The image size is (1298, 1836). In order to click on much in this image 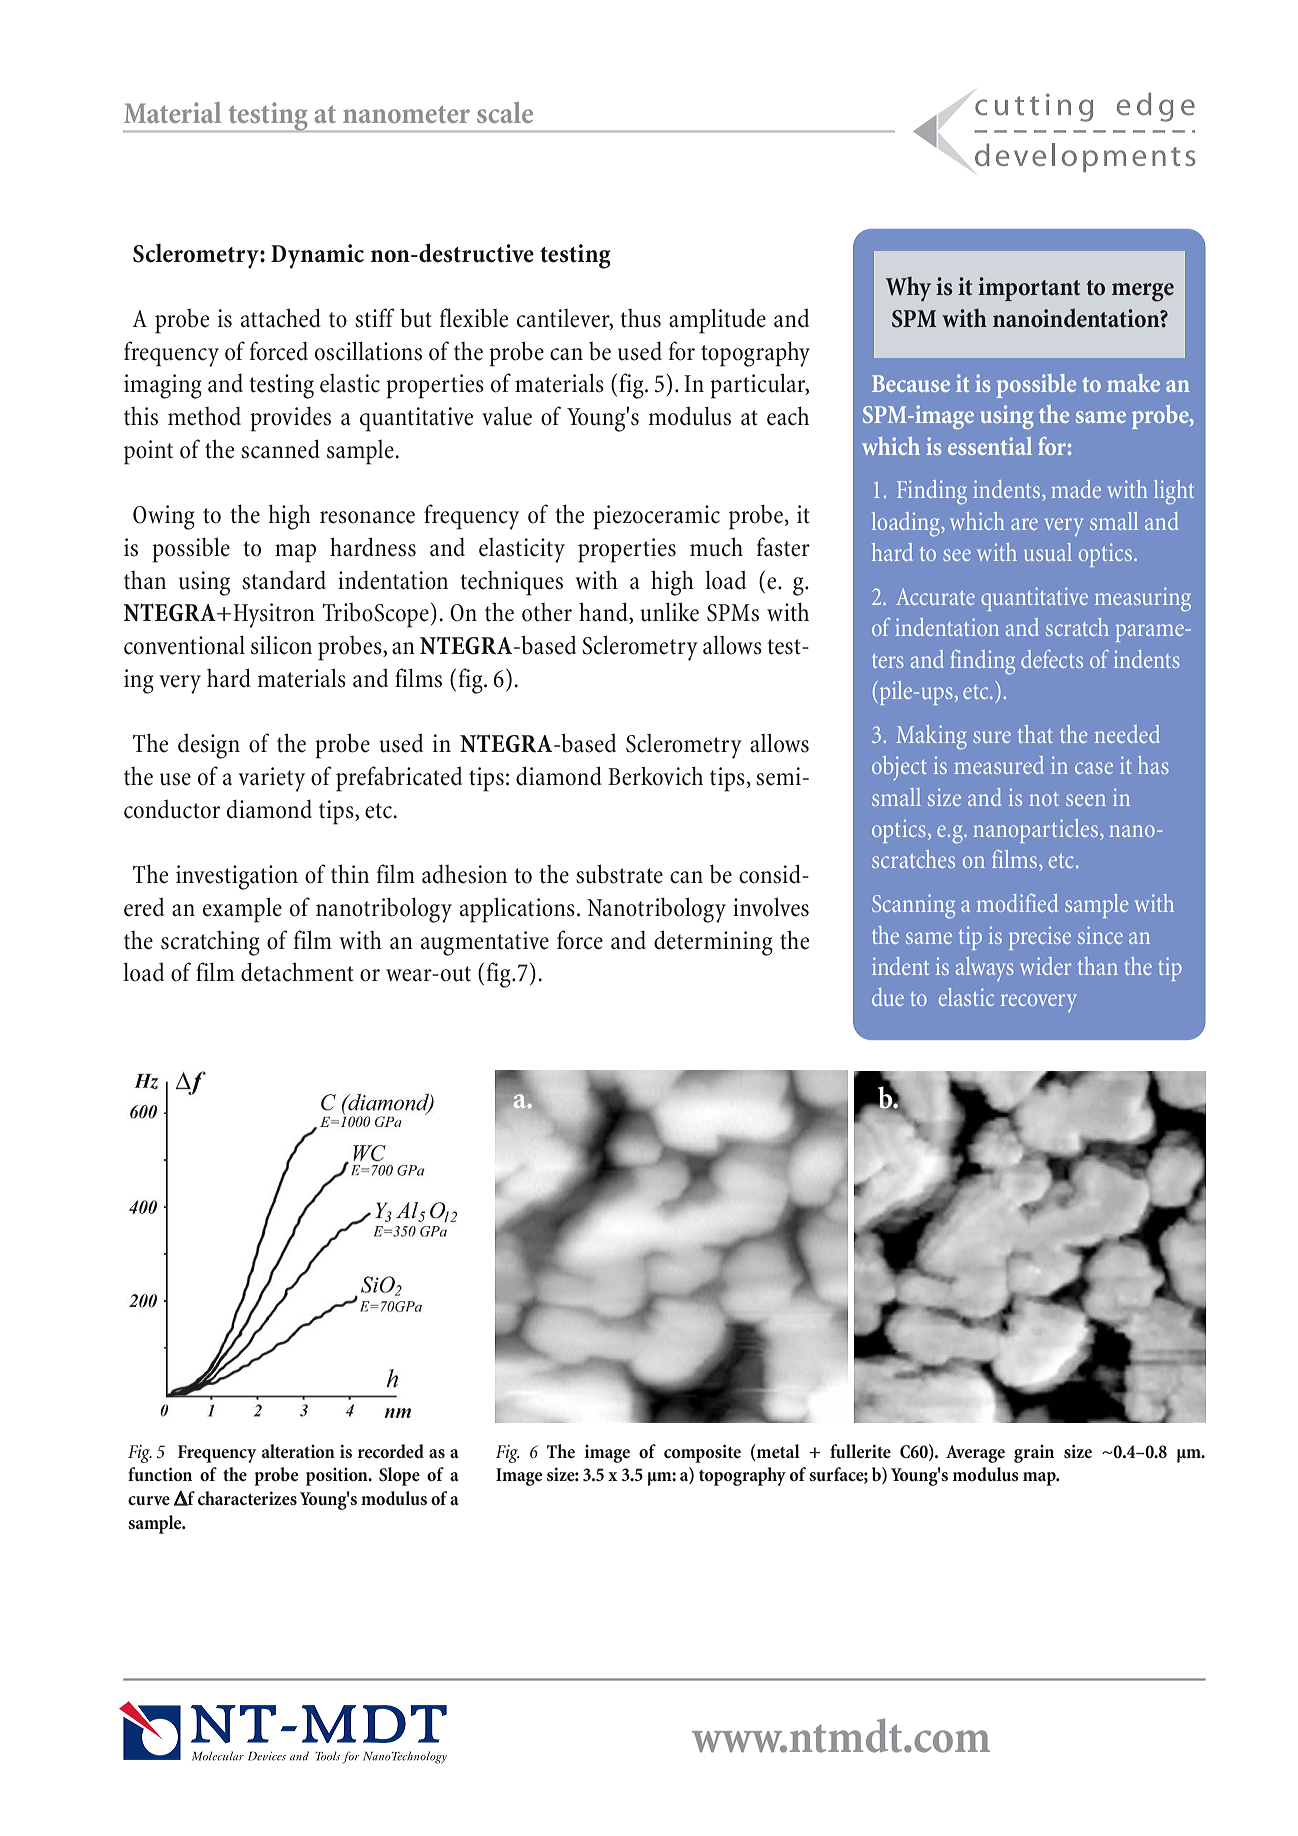, I will do `click(716, 547)`.
